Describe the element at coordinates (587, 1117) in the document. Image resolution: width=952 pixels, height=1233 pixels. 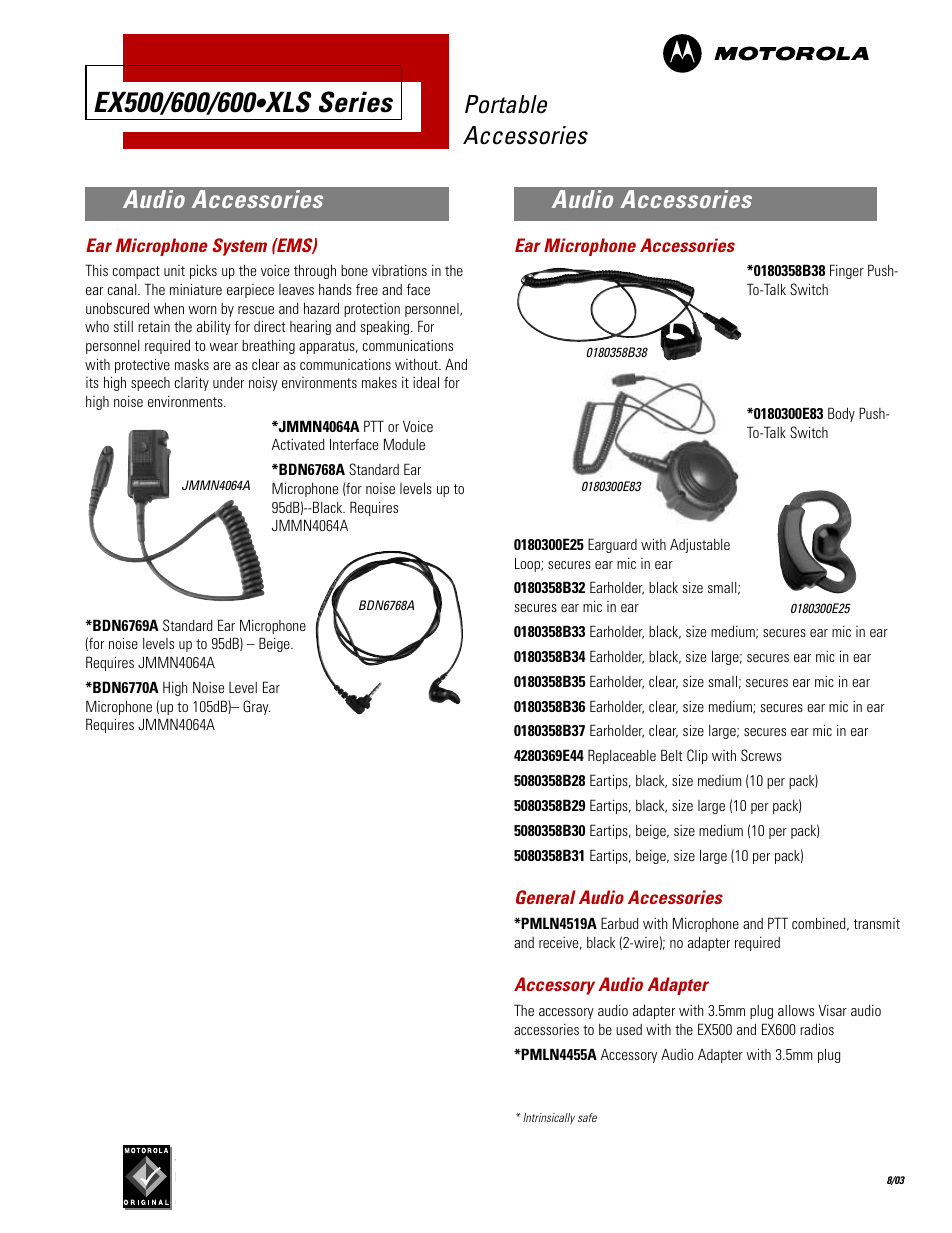
I see `safe` at that location.
